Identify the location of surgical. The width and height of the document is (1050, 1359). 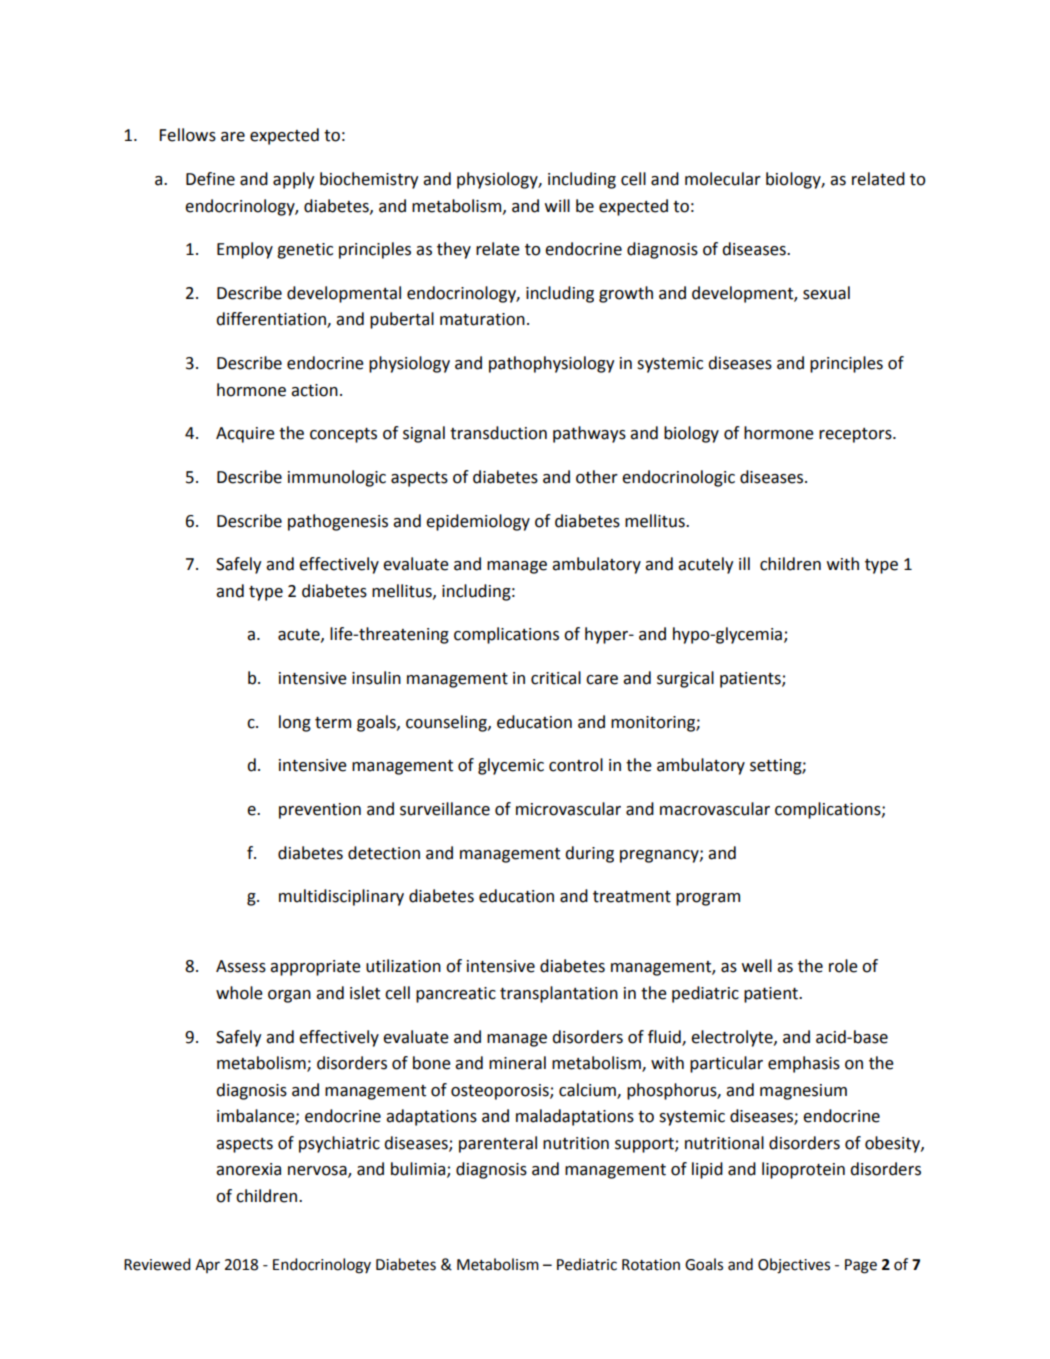
(685, 679).
